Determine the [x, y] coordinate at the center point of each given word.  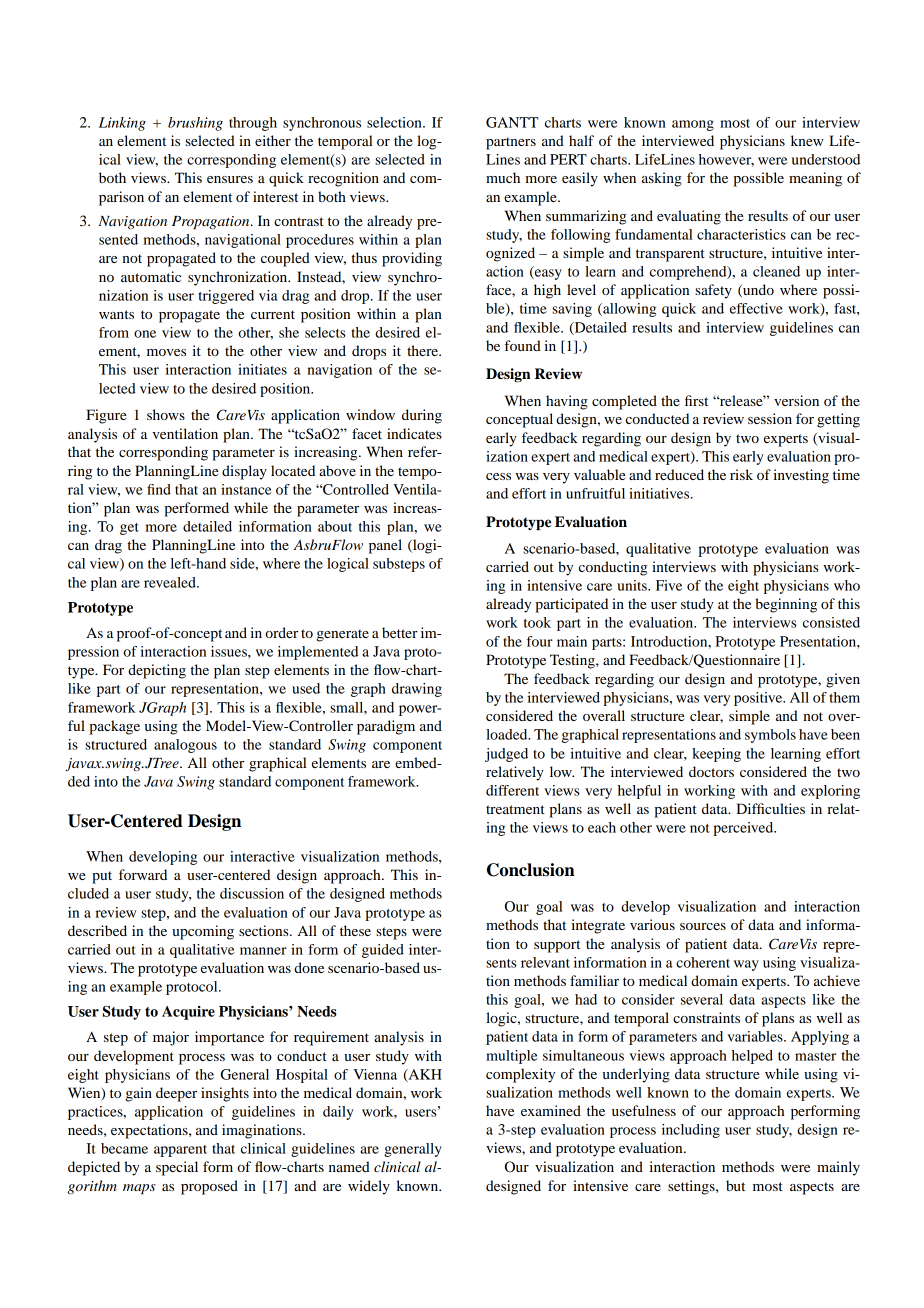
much [503, 177]
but [735, 1185]
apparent [180, 1151]
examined [551, 1110]
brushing [195, 124]
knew [807, 140]
